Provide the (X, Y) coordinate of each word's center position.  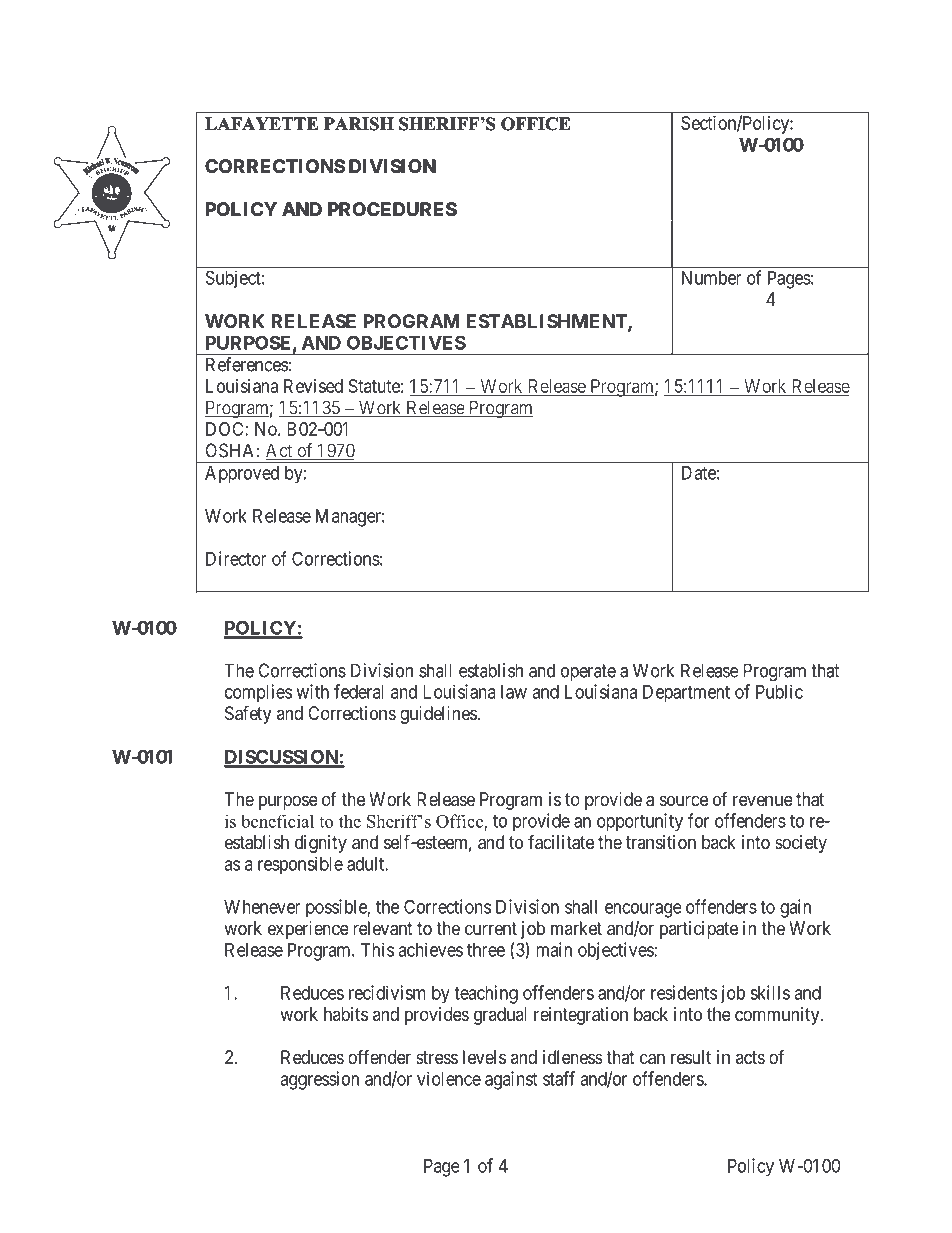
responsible (300, 865)
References (247, 364)
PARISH (359, 124)
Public (779, 691)
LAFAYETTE (261, 123)
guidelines (438, 715)
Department (686, 694)
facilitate (561, 842)
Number (712, 278)
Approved (242, 475)
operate (588, 672)
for (698, 820)
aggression (319, 1080)
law (514, 692)
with (312, 691)
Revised (313, 386)
